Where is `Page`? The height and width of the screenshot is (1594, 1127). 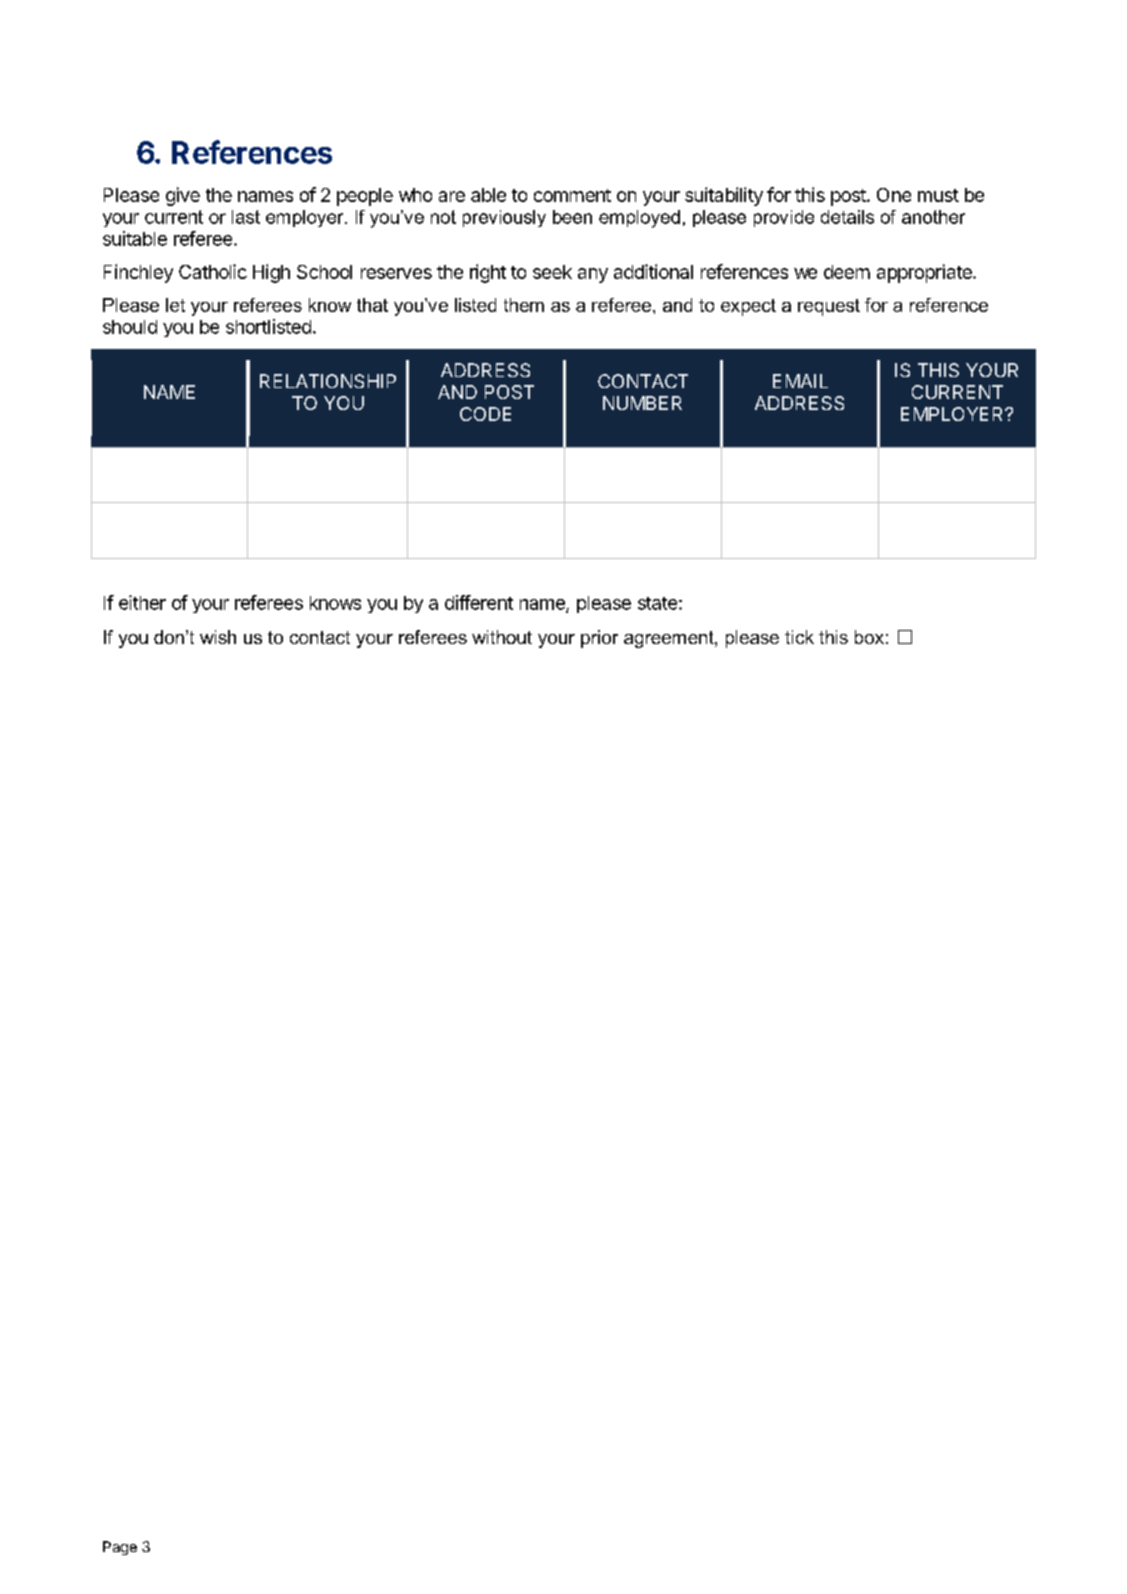 Page is located at coordinates (120, 1548).
